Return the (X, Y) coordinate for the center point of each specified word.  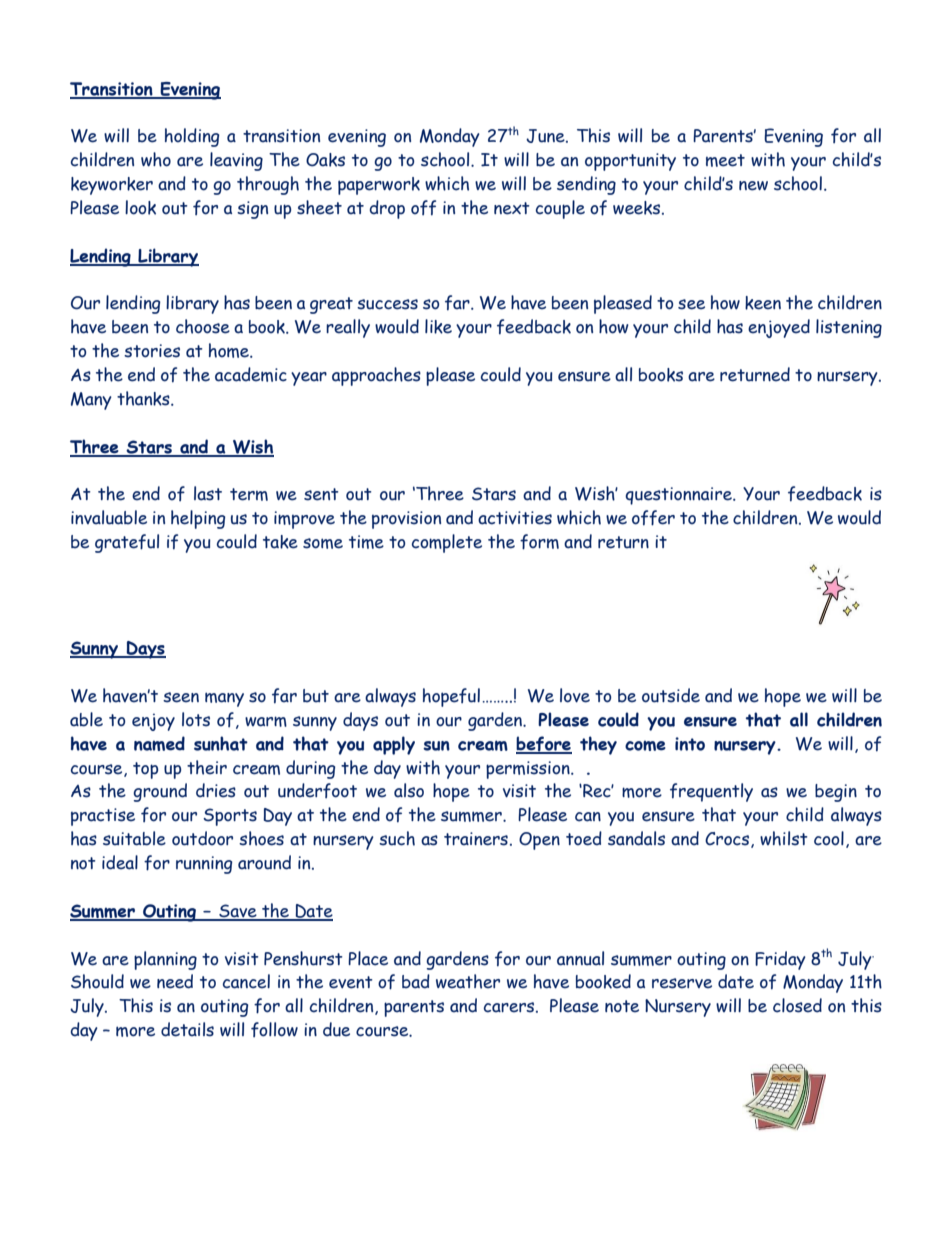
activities (515, 518)
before (544, 744)
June (546, 136)
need (175, 981)
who (156, 159)
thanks (144, 398)
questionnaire (679, 496)
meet (725, 160)
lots (196, 719)
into (690, 744)
